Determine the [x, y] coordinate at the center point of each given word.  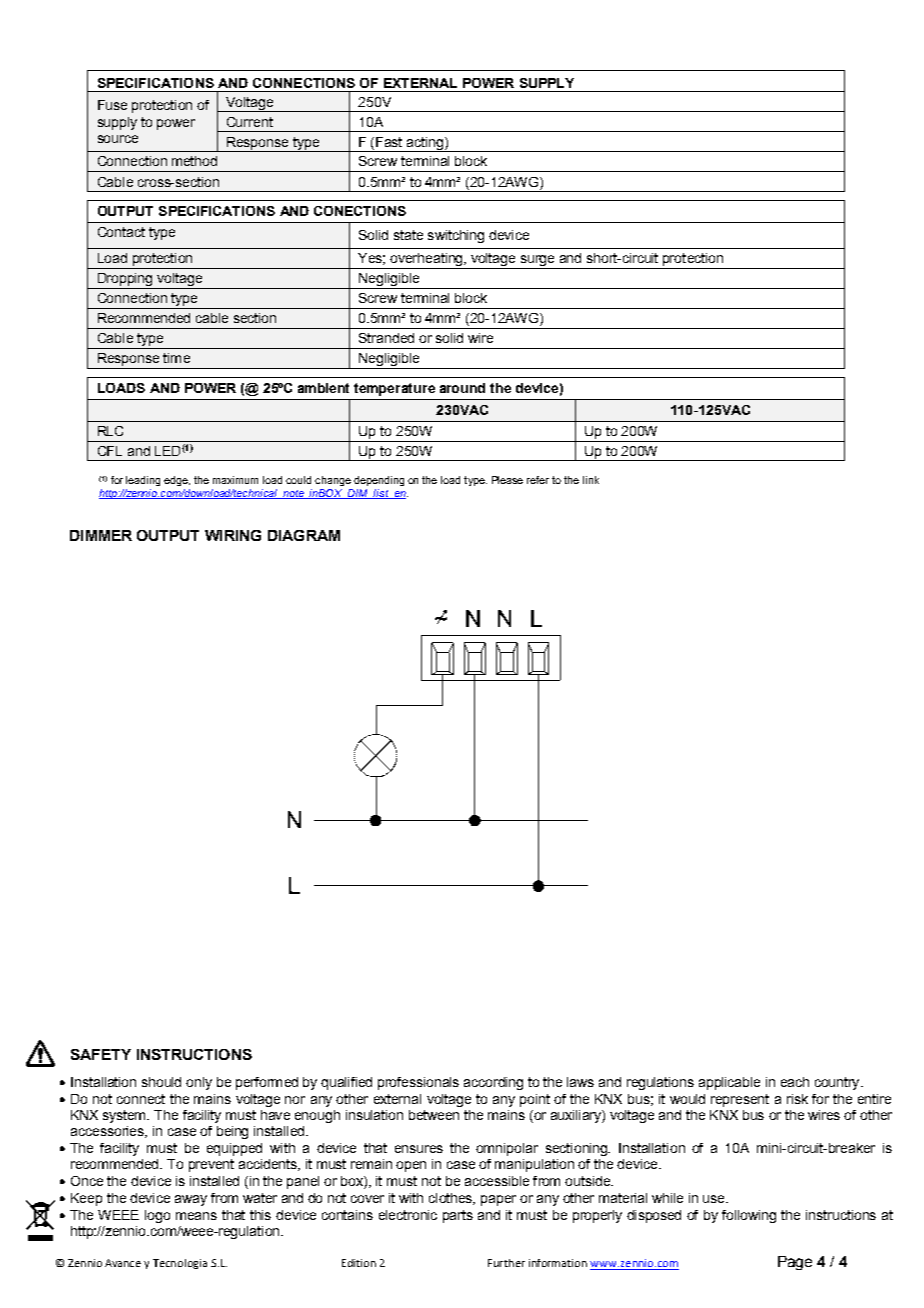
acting [425, 144]
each [795, 1082]
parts [458, 1216]
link [591, 480]
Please [507, 480]
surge [537, 262]
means [196, 1216]
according [493, 1083]
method [194, 161]
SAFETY [101, 1054]
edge [177, 481]
